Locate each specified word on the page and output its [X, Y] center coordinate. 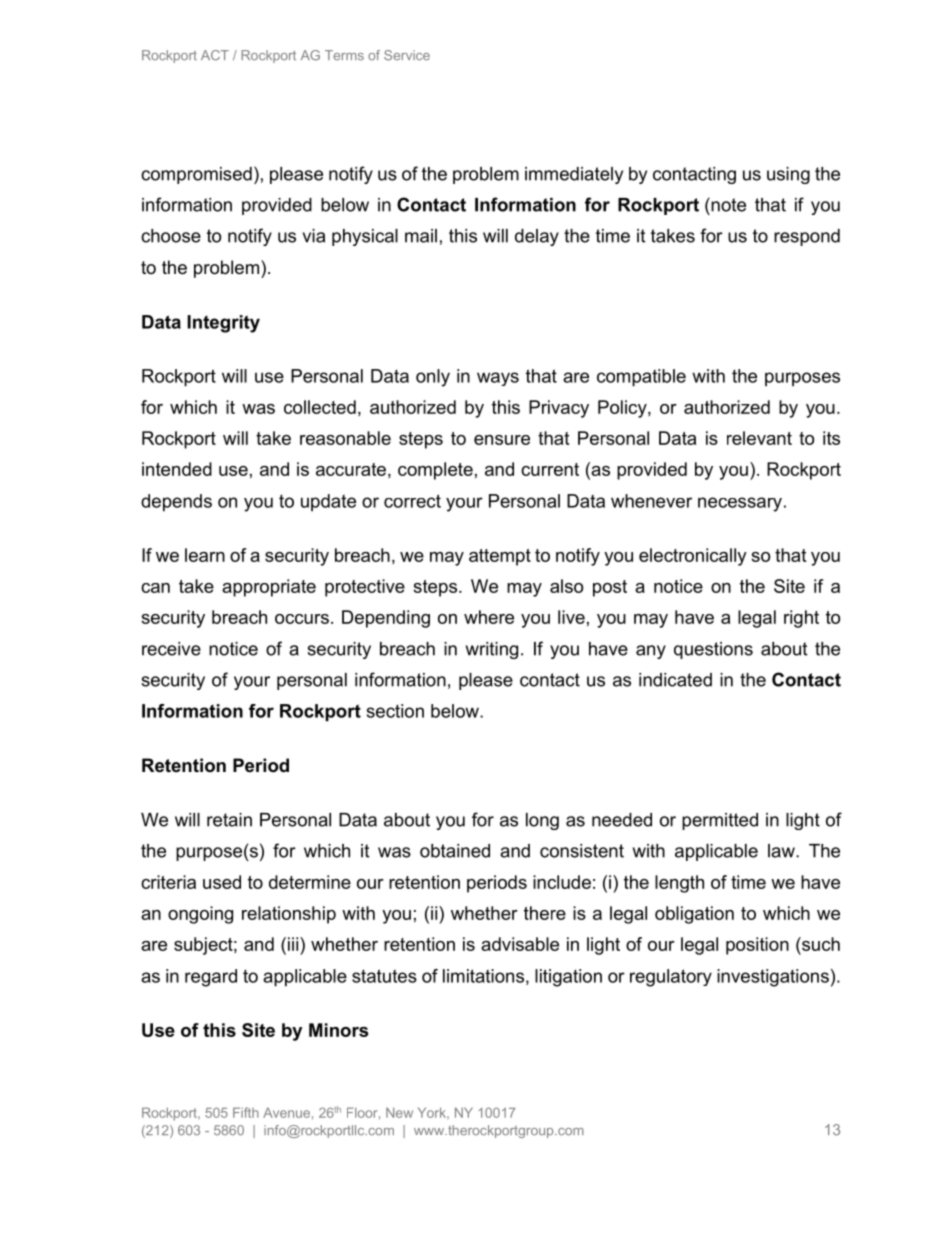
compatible [641, 378]
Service [407, 55]
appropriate [269, 588]
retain [229, 820]
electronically [693, 557]
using [788, 175]
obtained [455, 851]
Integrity [223, 324]
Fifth [246, 1112]
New [399, 1112]
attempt [500, 557]
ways [498, 379]
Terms [344, 55]
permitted [720, 821]
